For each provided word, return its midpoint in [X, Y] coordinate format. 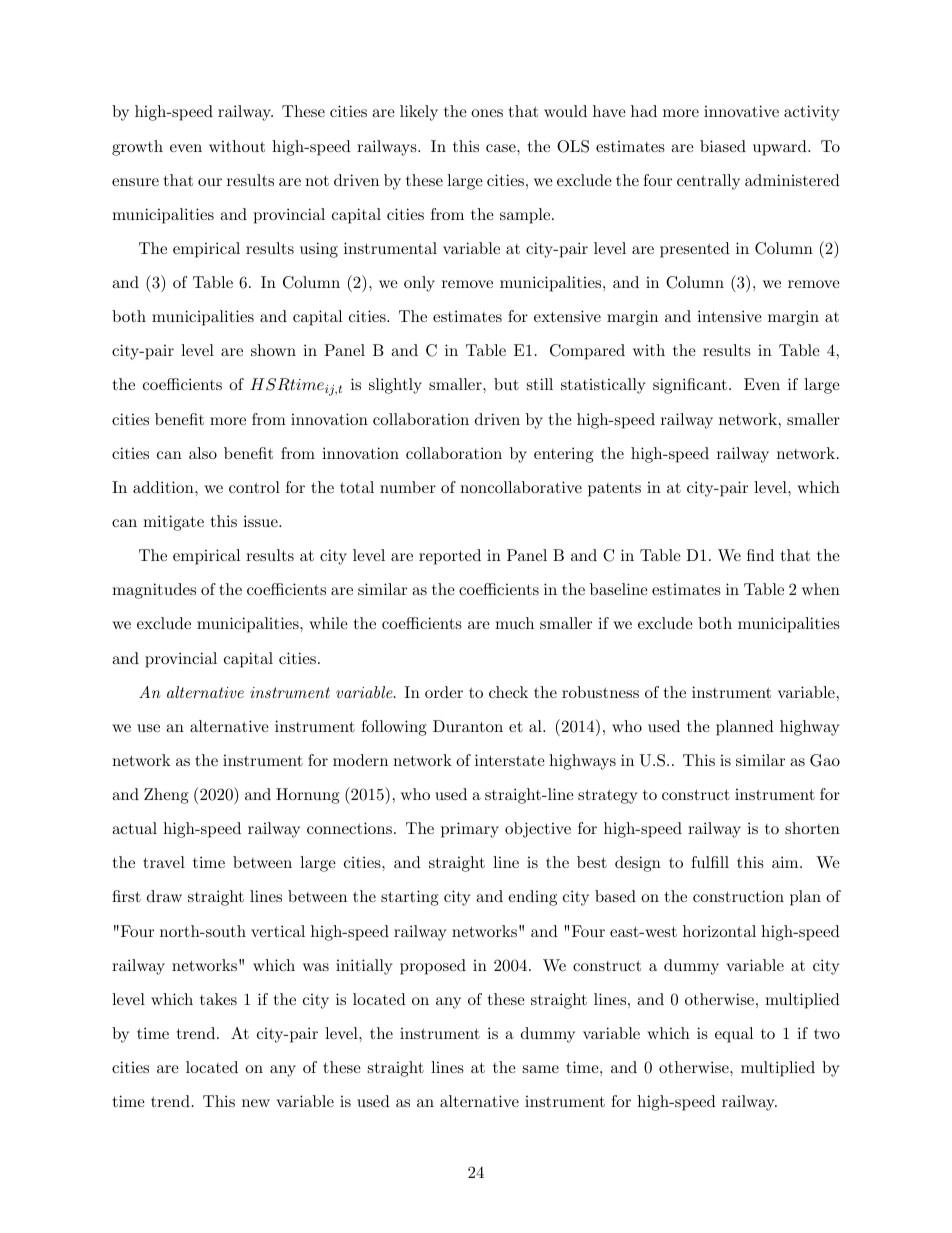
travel [164, 862]
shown [273, 350]
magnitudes [154, 591]
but [506, 384]
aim [785, 862]
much [514, 623]
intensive [729, 316]
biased [723, 146]
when [821, 589]
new [256, 1103]
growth [137, 148]
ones [487, 113]
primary [470, 830]
